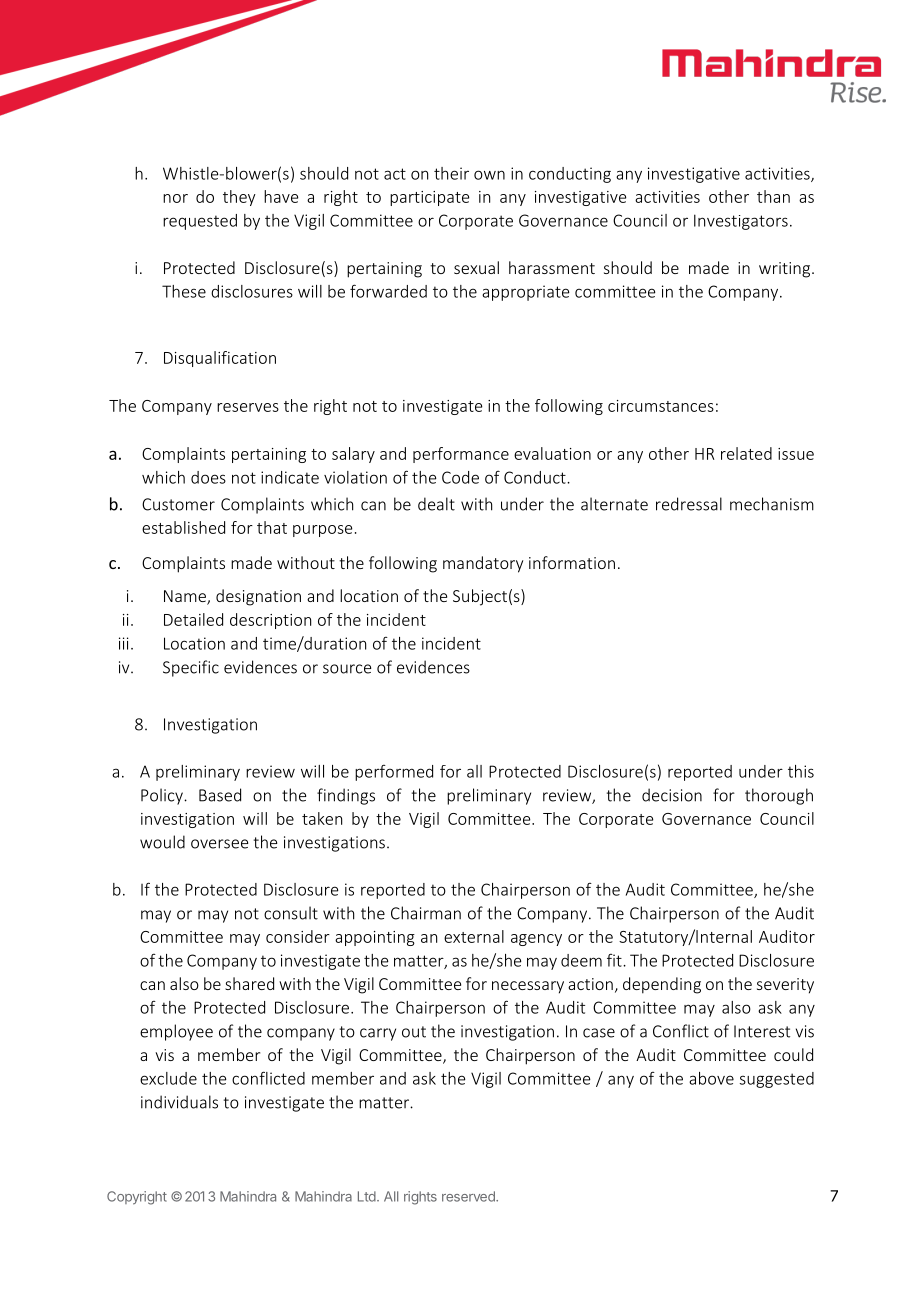 The image size is (924, 1308). I want to click on individuals, so click(179, 1102).
